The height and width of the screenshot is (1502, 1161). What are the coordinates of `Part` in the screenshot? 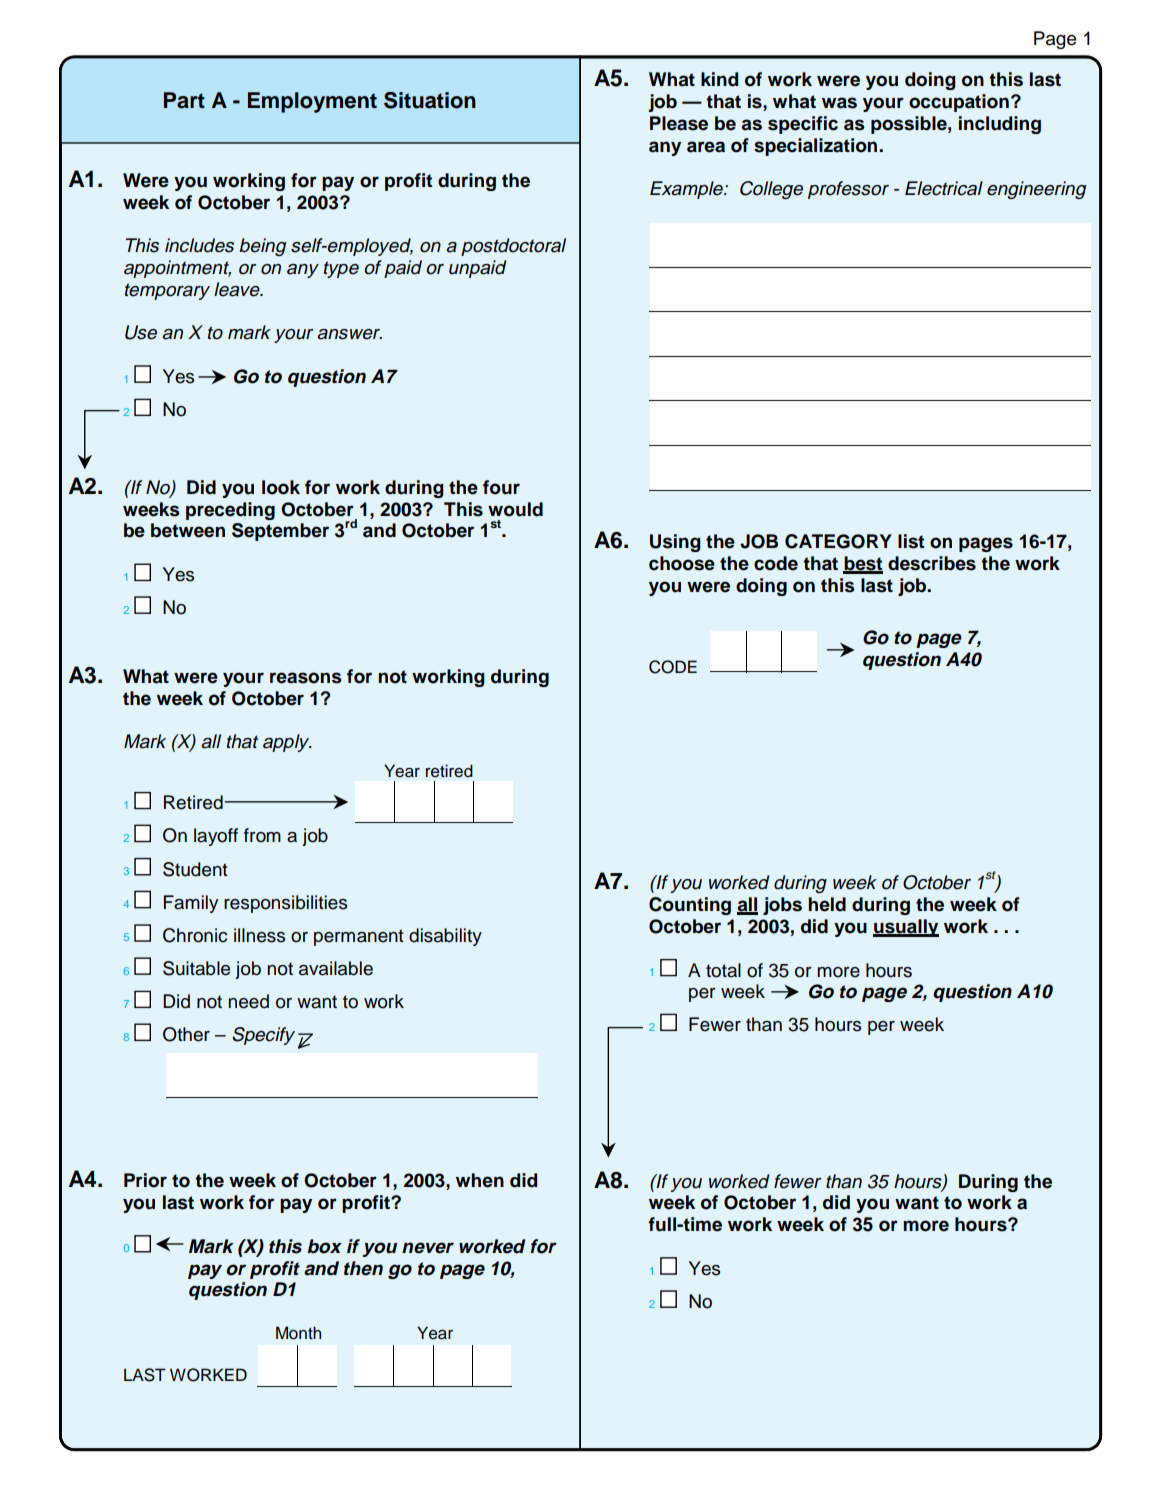 It's located at (184, 100).
